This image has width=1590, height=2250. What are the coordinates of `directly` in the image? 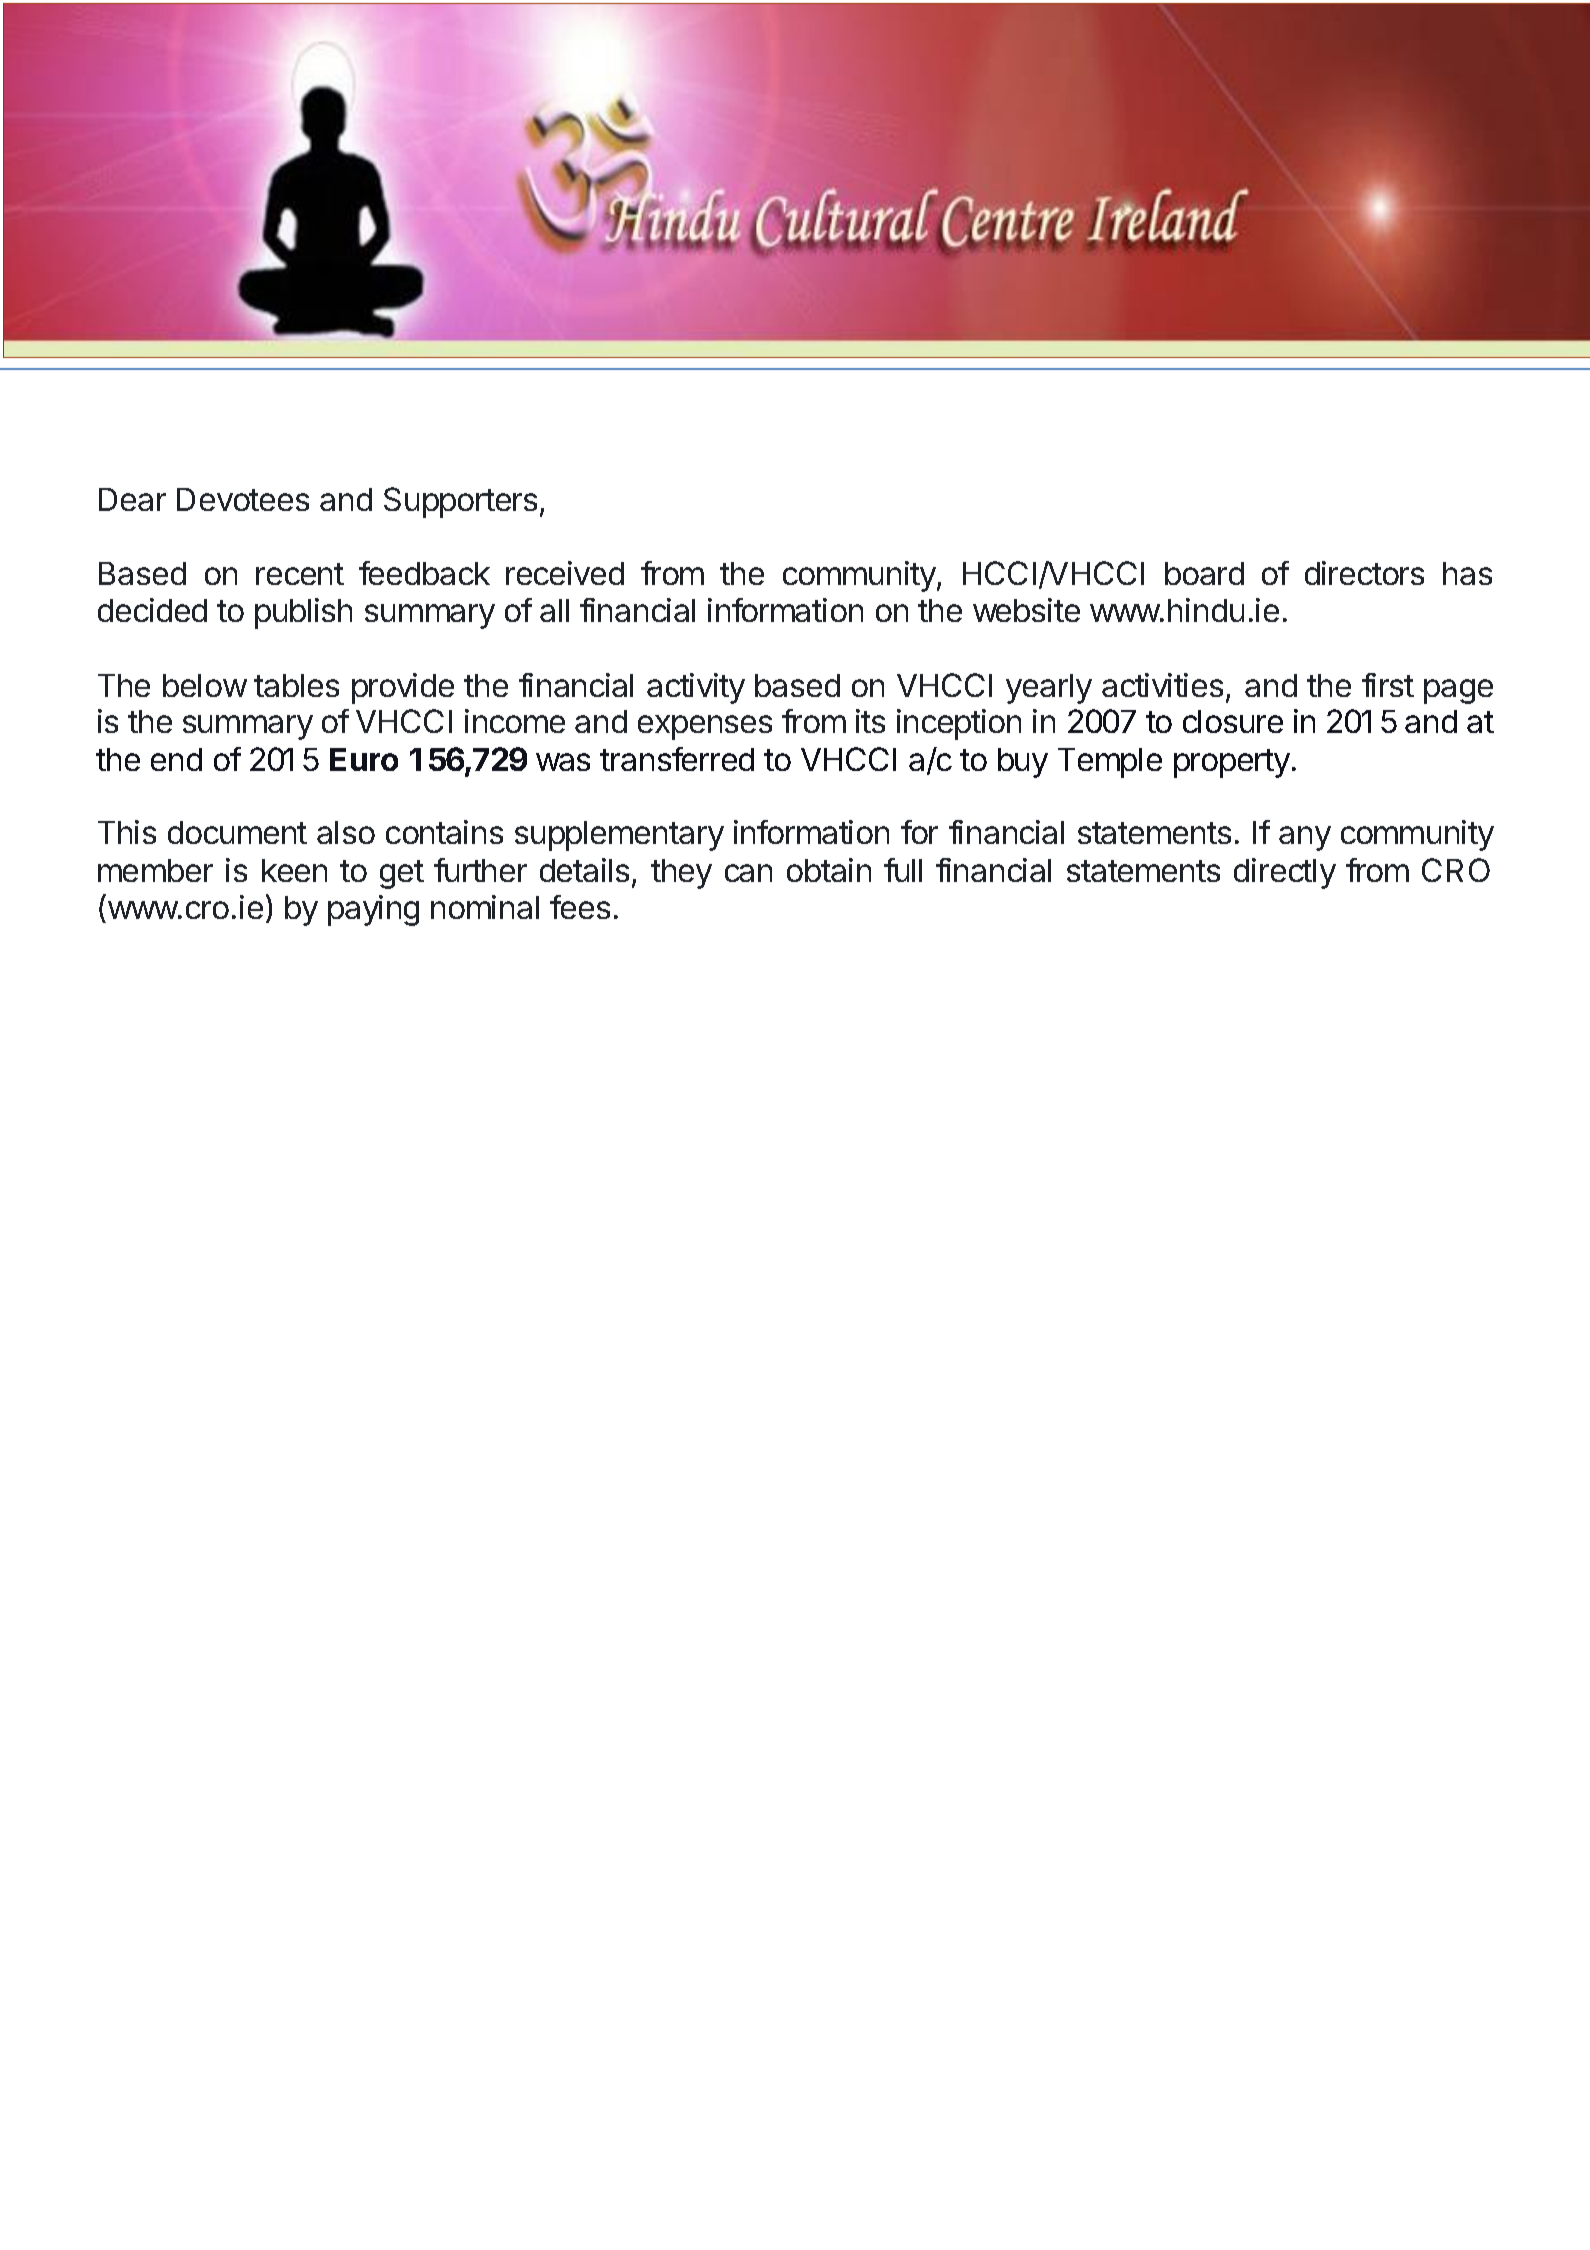 It's located at (1285, 873).
